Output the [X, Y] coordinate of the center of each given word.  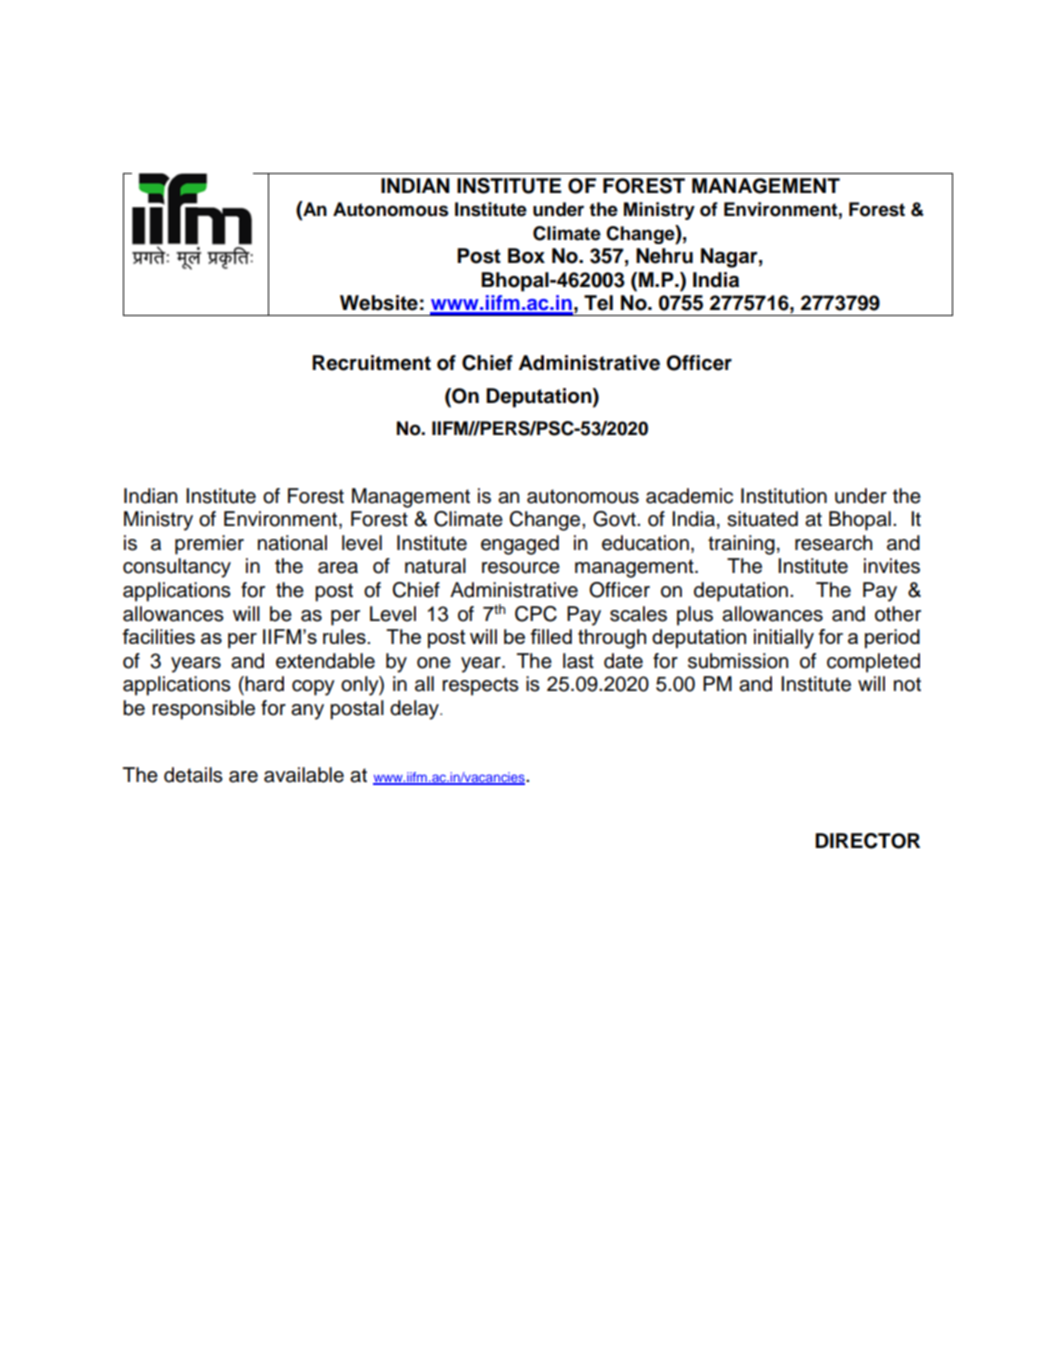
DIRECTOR [867, 841]
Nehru [664, 256]
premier [209, 545]
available [304, 775]
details [193, 775]
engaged [520, 545]
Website [379, 303]
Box [526, 256]
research [833, 543]
